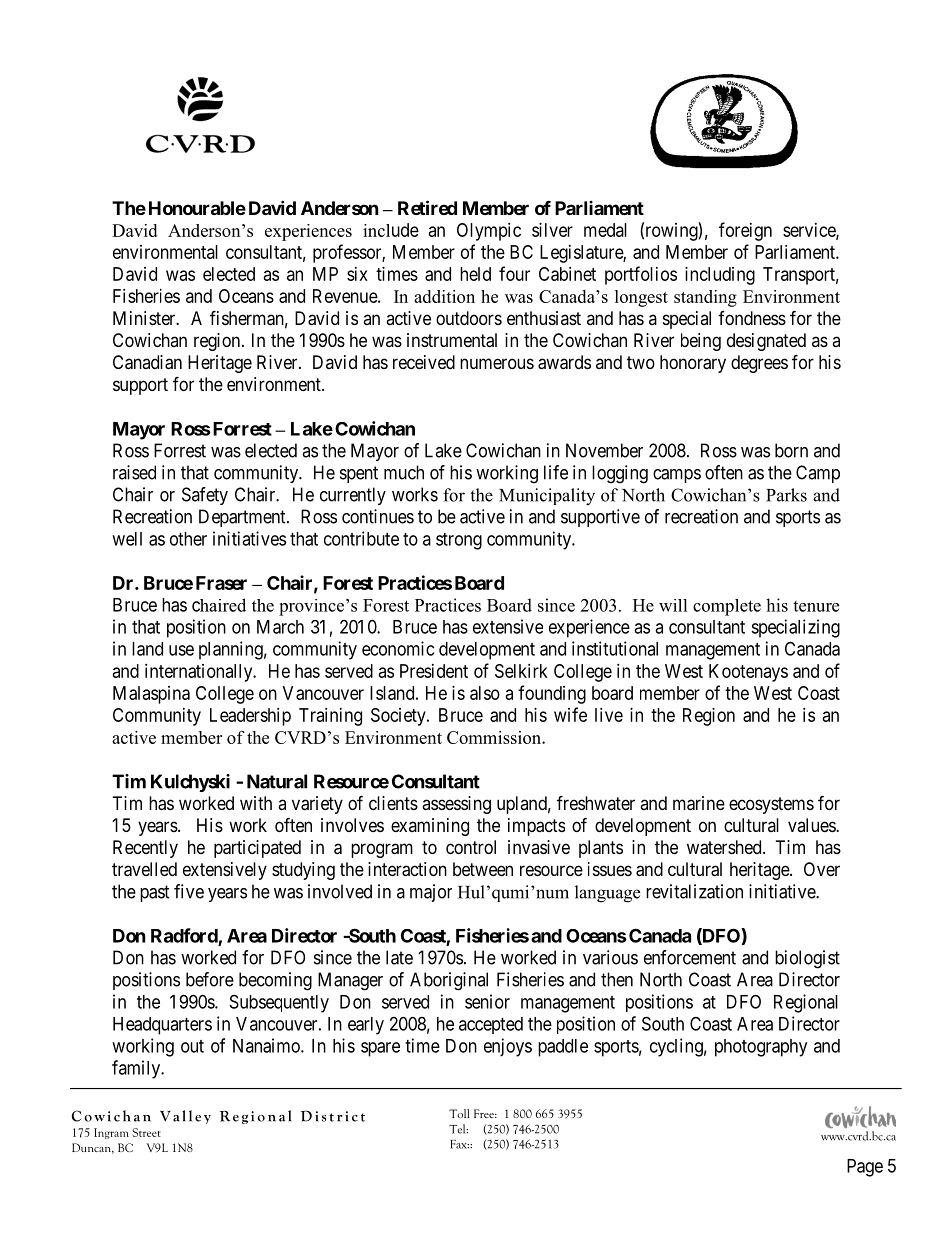 Image resolution: width=952 pixels, height=1233 pixels. Describe the element at coordinates (147, 1132) in the screenshot. I see `Street` at that location.
